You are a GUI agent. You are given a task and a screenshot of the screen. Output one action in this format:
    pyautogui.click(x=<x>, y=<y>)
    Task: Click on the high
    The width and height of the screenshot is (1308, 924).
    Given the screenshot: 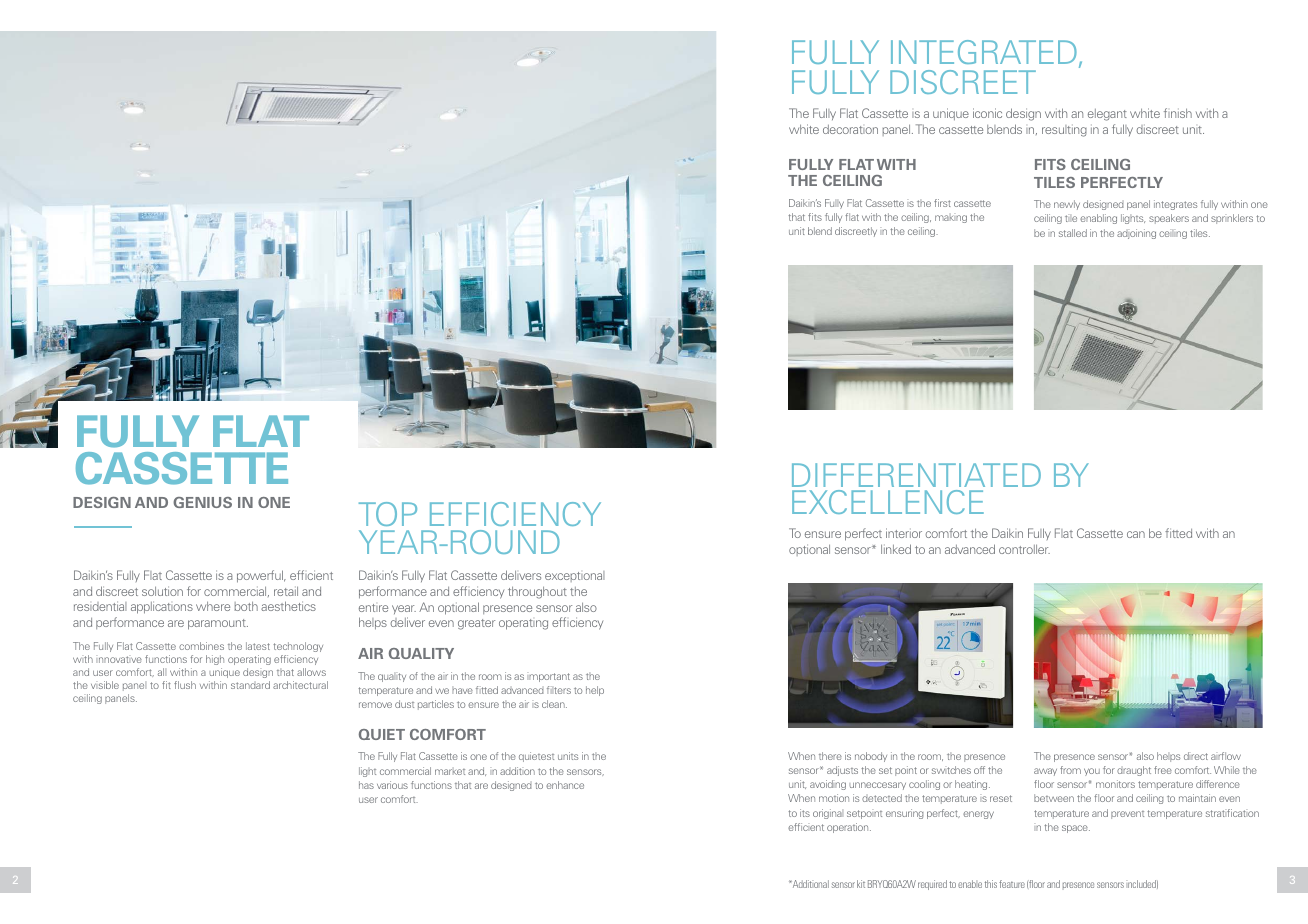 What is the action you would take?
    pyautogui.click(x=215, y=660)
